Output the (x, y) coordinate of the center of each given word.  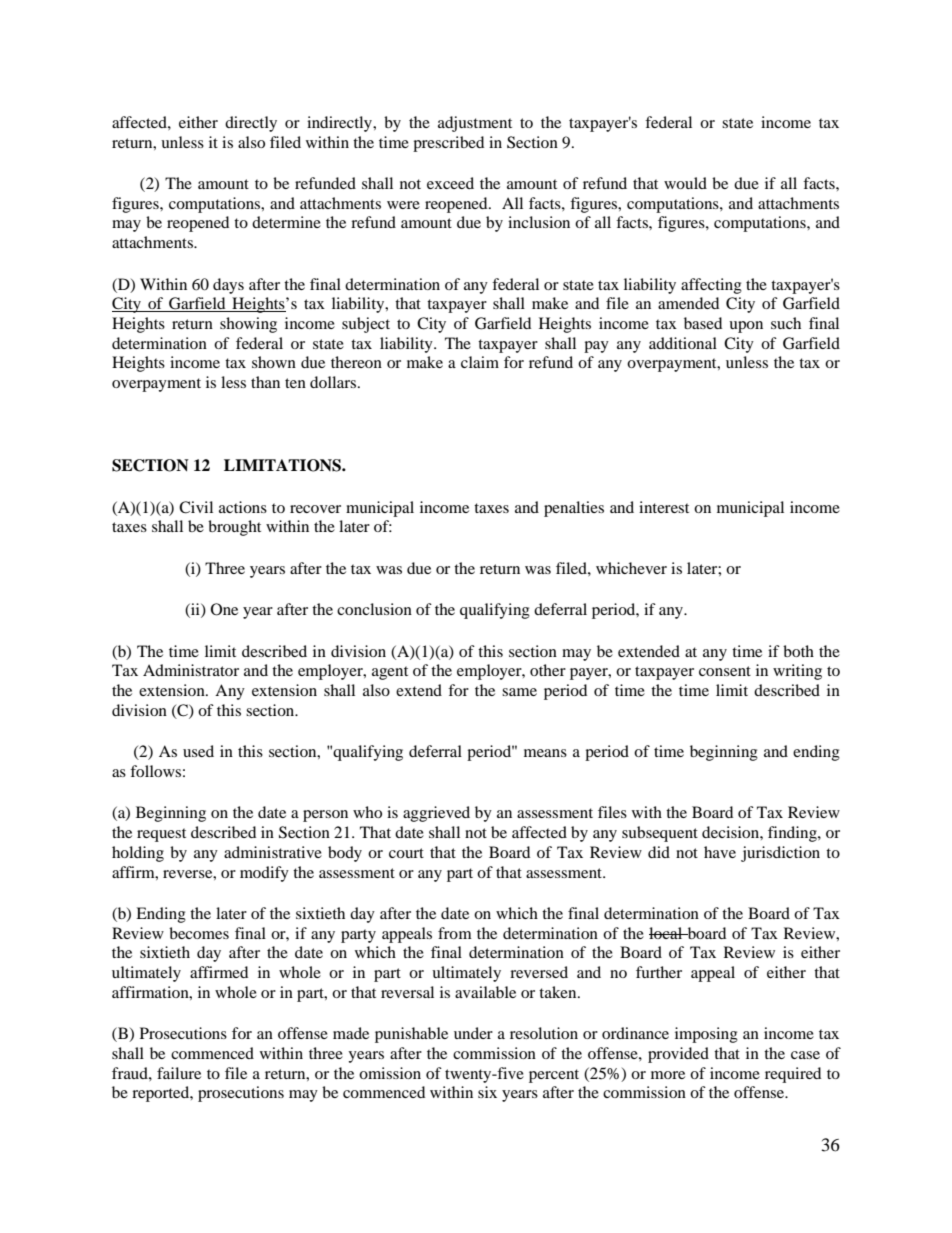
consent (725, 671)
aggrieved (436, 814)
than (265, 382)
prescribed (448, 144)
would (685, 183)
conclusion (374, 609)
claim (480, 362)
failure (179, 1073)
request (161, 835)
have (720, 852)
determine (286, 222)
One (224, 609)
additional (683, 343)
